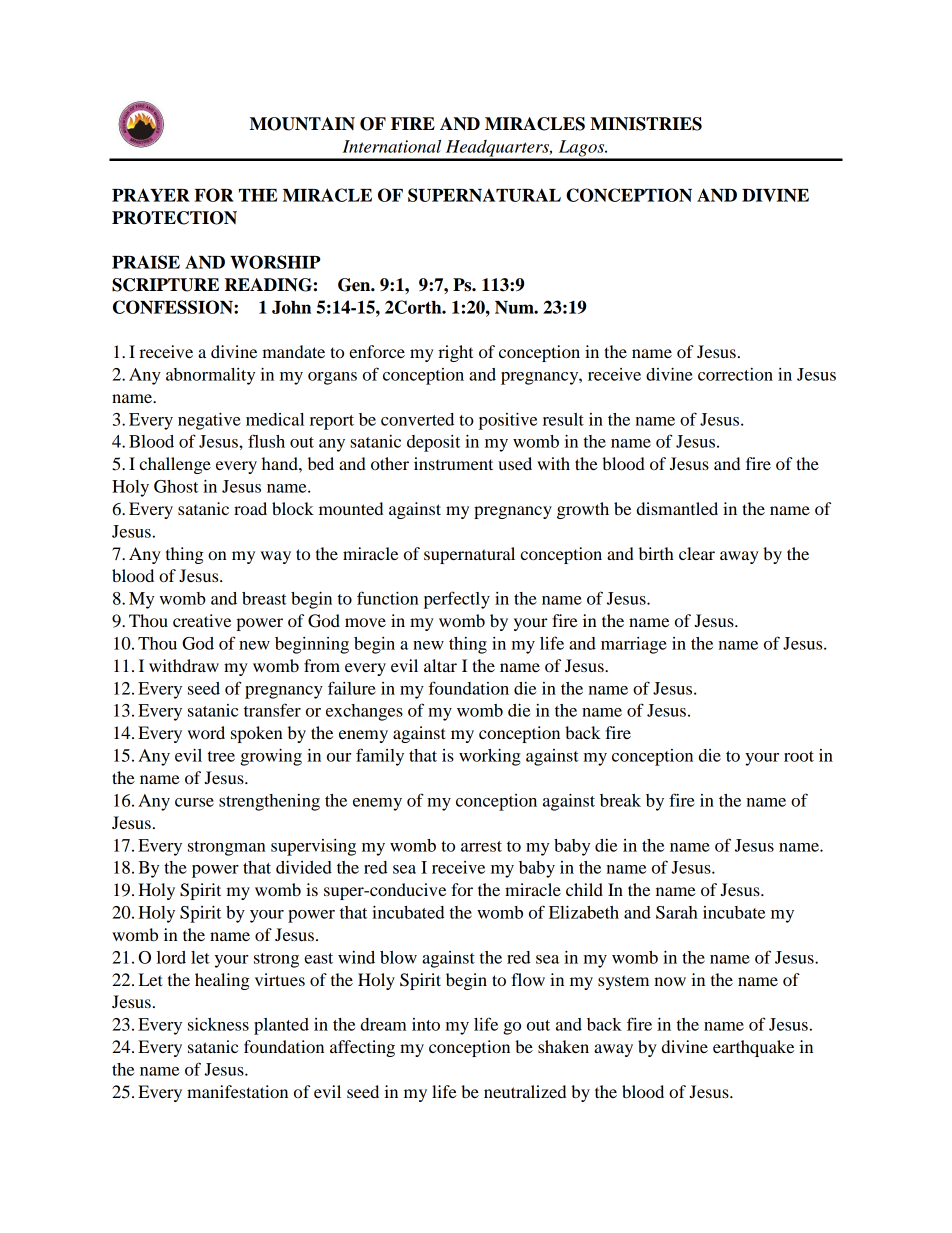 The image size is (952, 1233). Describe the element at coordinates (392, 146) in the screenshot. I see `International` at that location.
